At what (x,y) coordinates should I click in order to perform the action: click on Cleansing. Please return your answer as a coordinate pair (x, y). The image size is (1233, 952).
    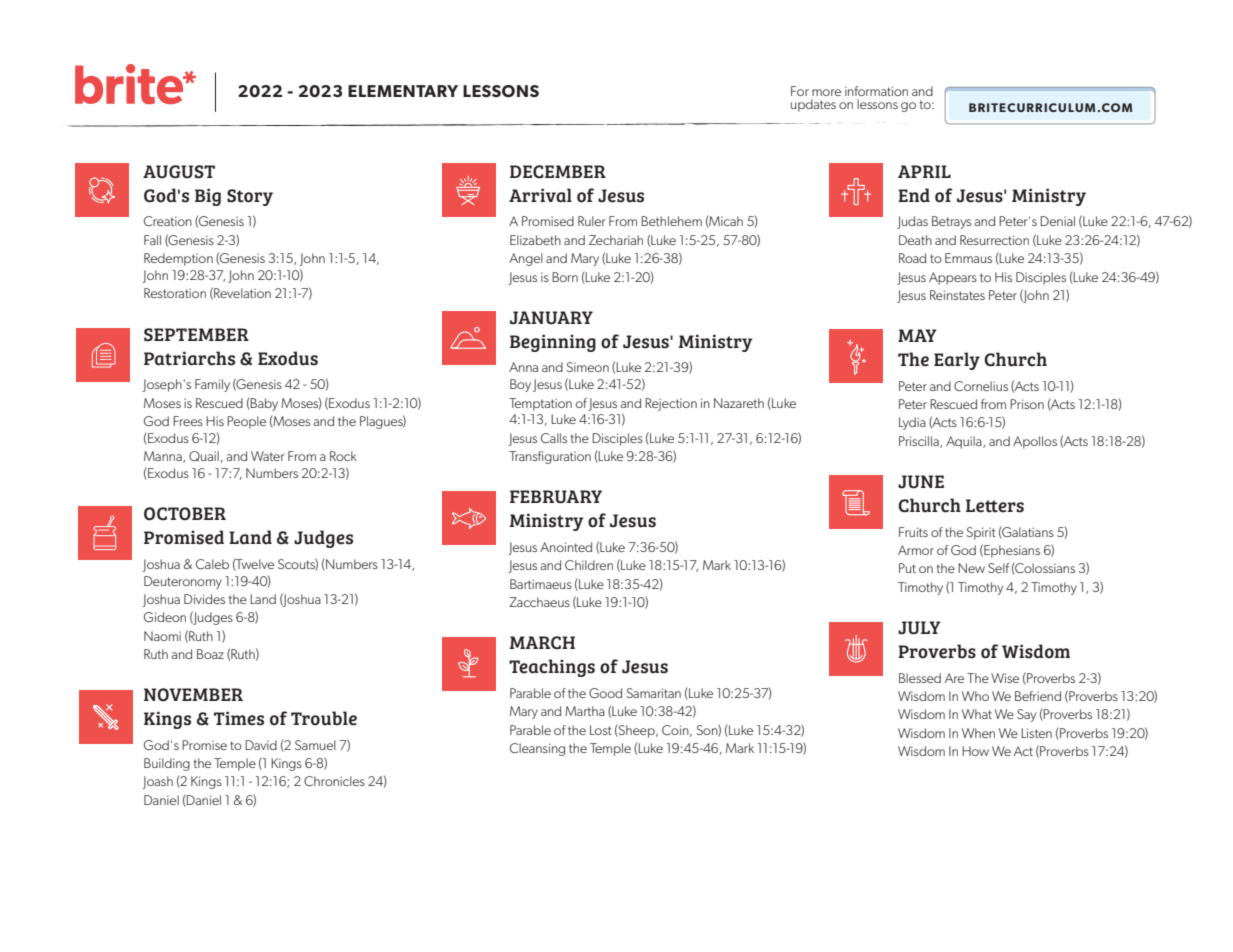
    Looking at the image, I should click on (537, 749).
